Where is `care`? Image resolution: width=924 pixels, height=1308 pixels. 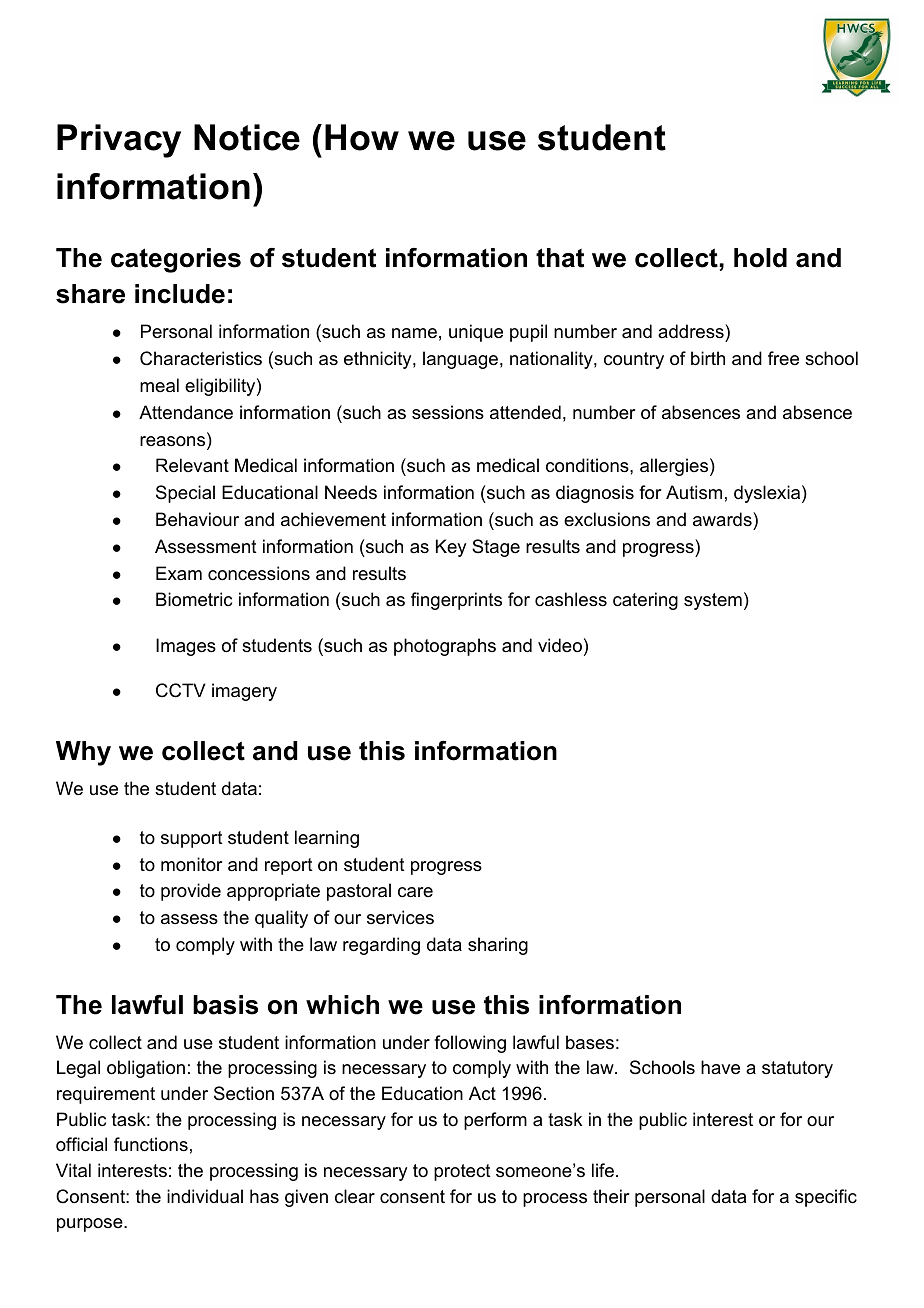 care is located at coordinates (415, 892).
